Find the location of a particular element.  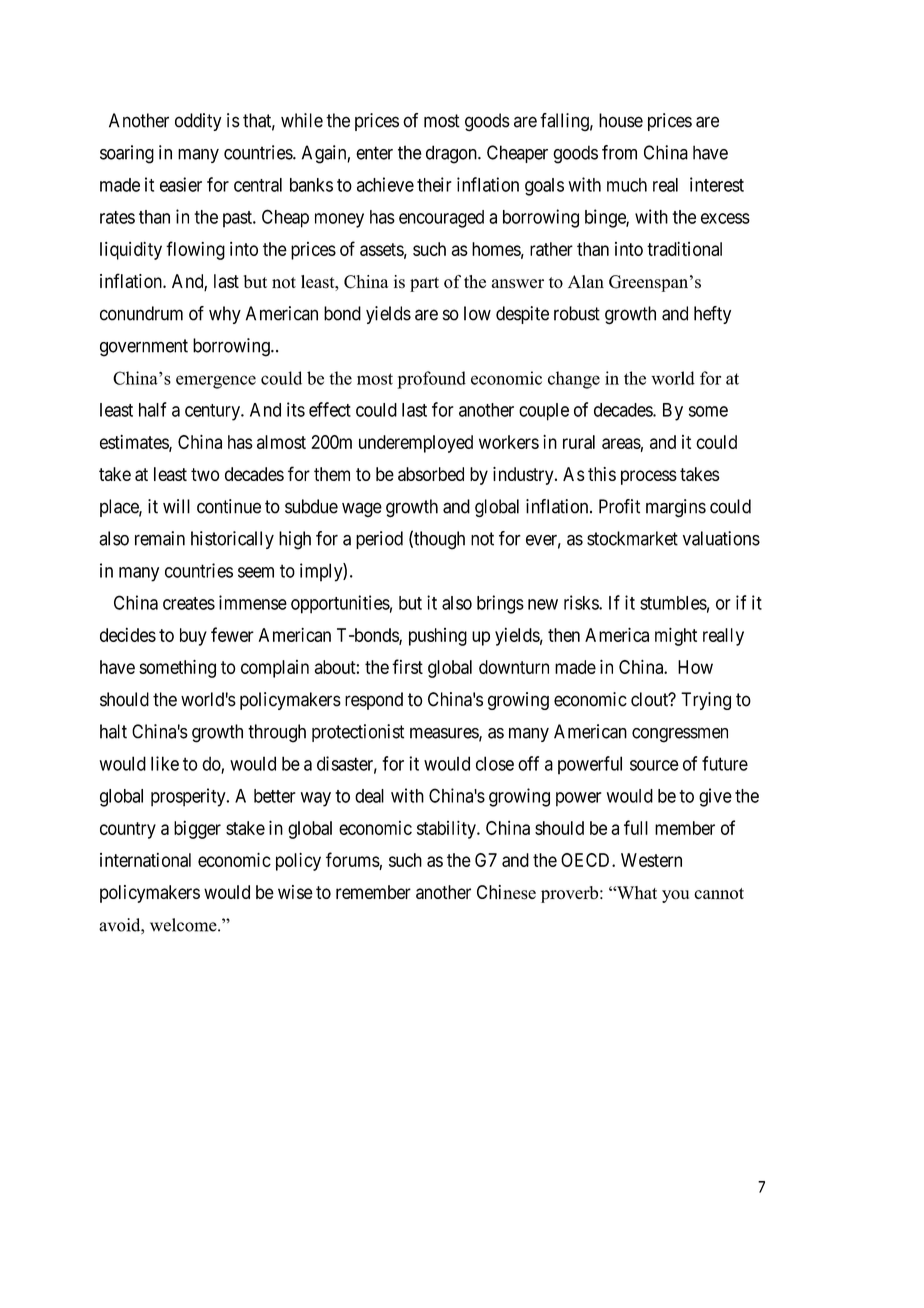

oddity is located at coordinates (198, 122).
